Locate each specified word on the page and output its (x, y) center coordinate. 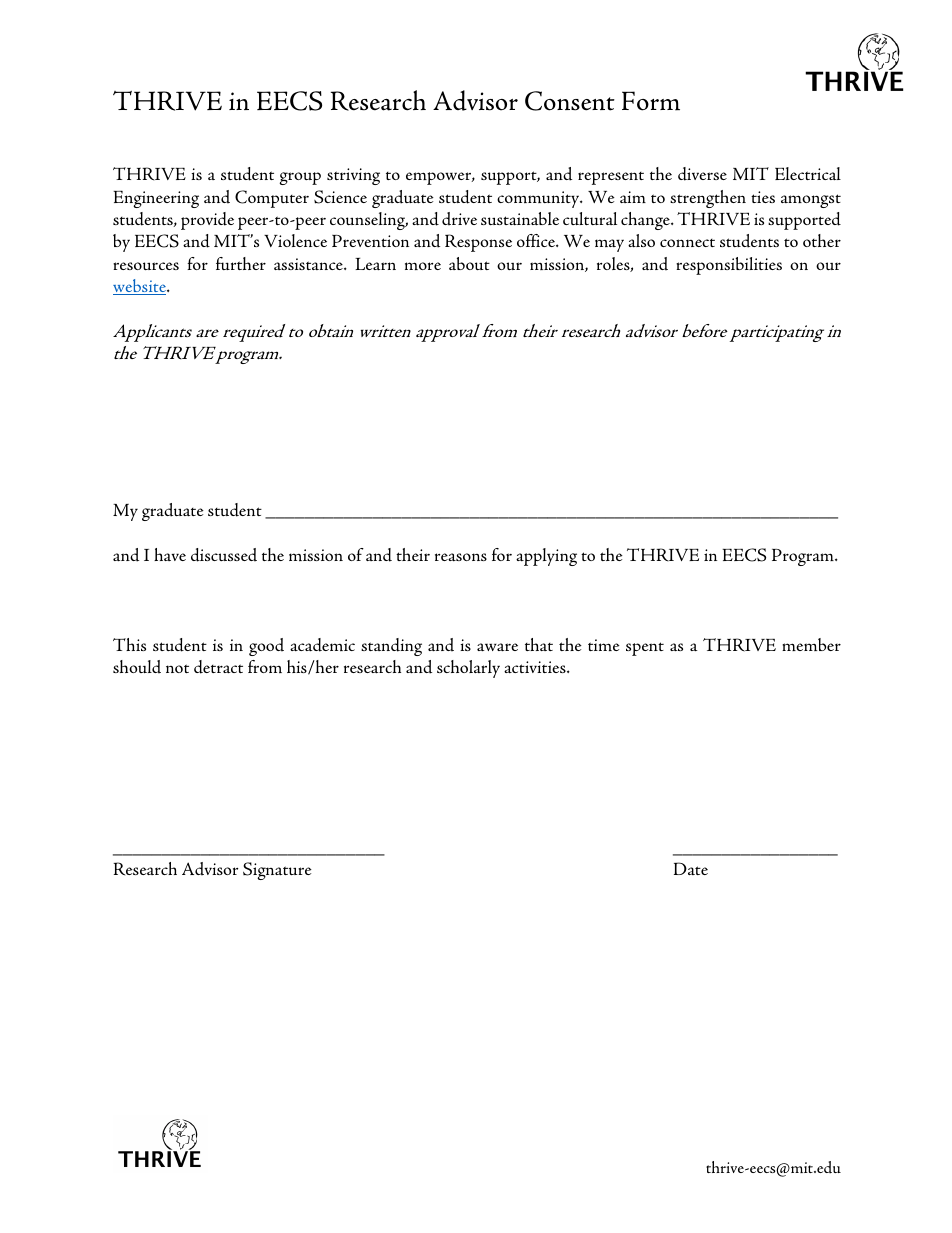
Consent (570, 101)
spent (645, 649)
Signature (277, 871)
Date (691, 868)
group (300, 178)
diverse (702, 174)
